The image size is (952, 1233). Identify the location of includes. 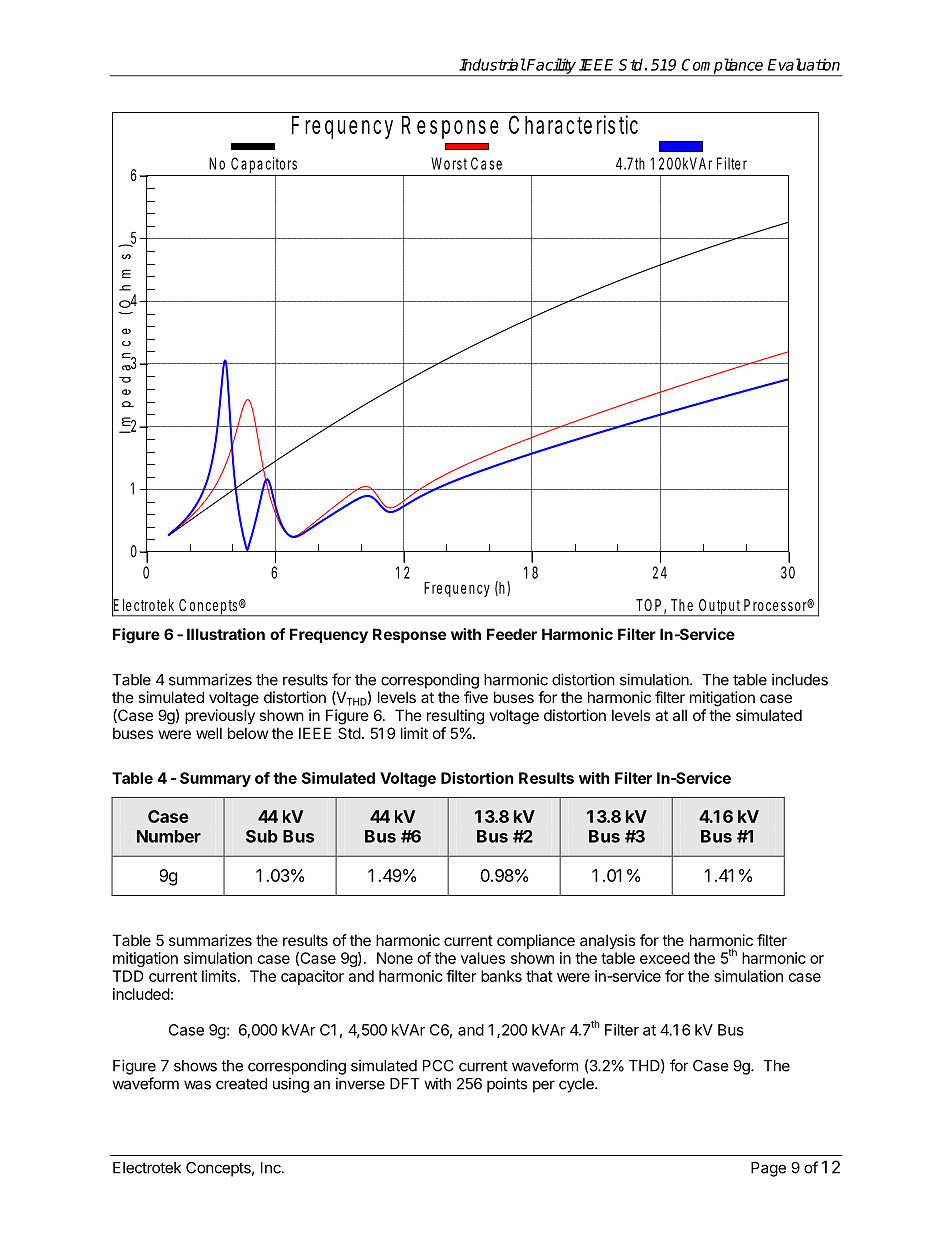
(800, 679).
